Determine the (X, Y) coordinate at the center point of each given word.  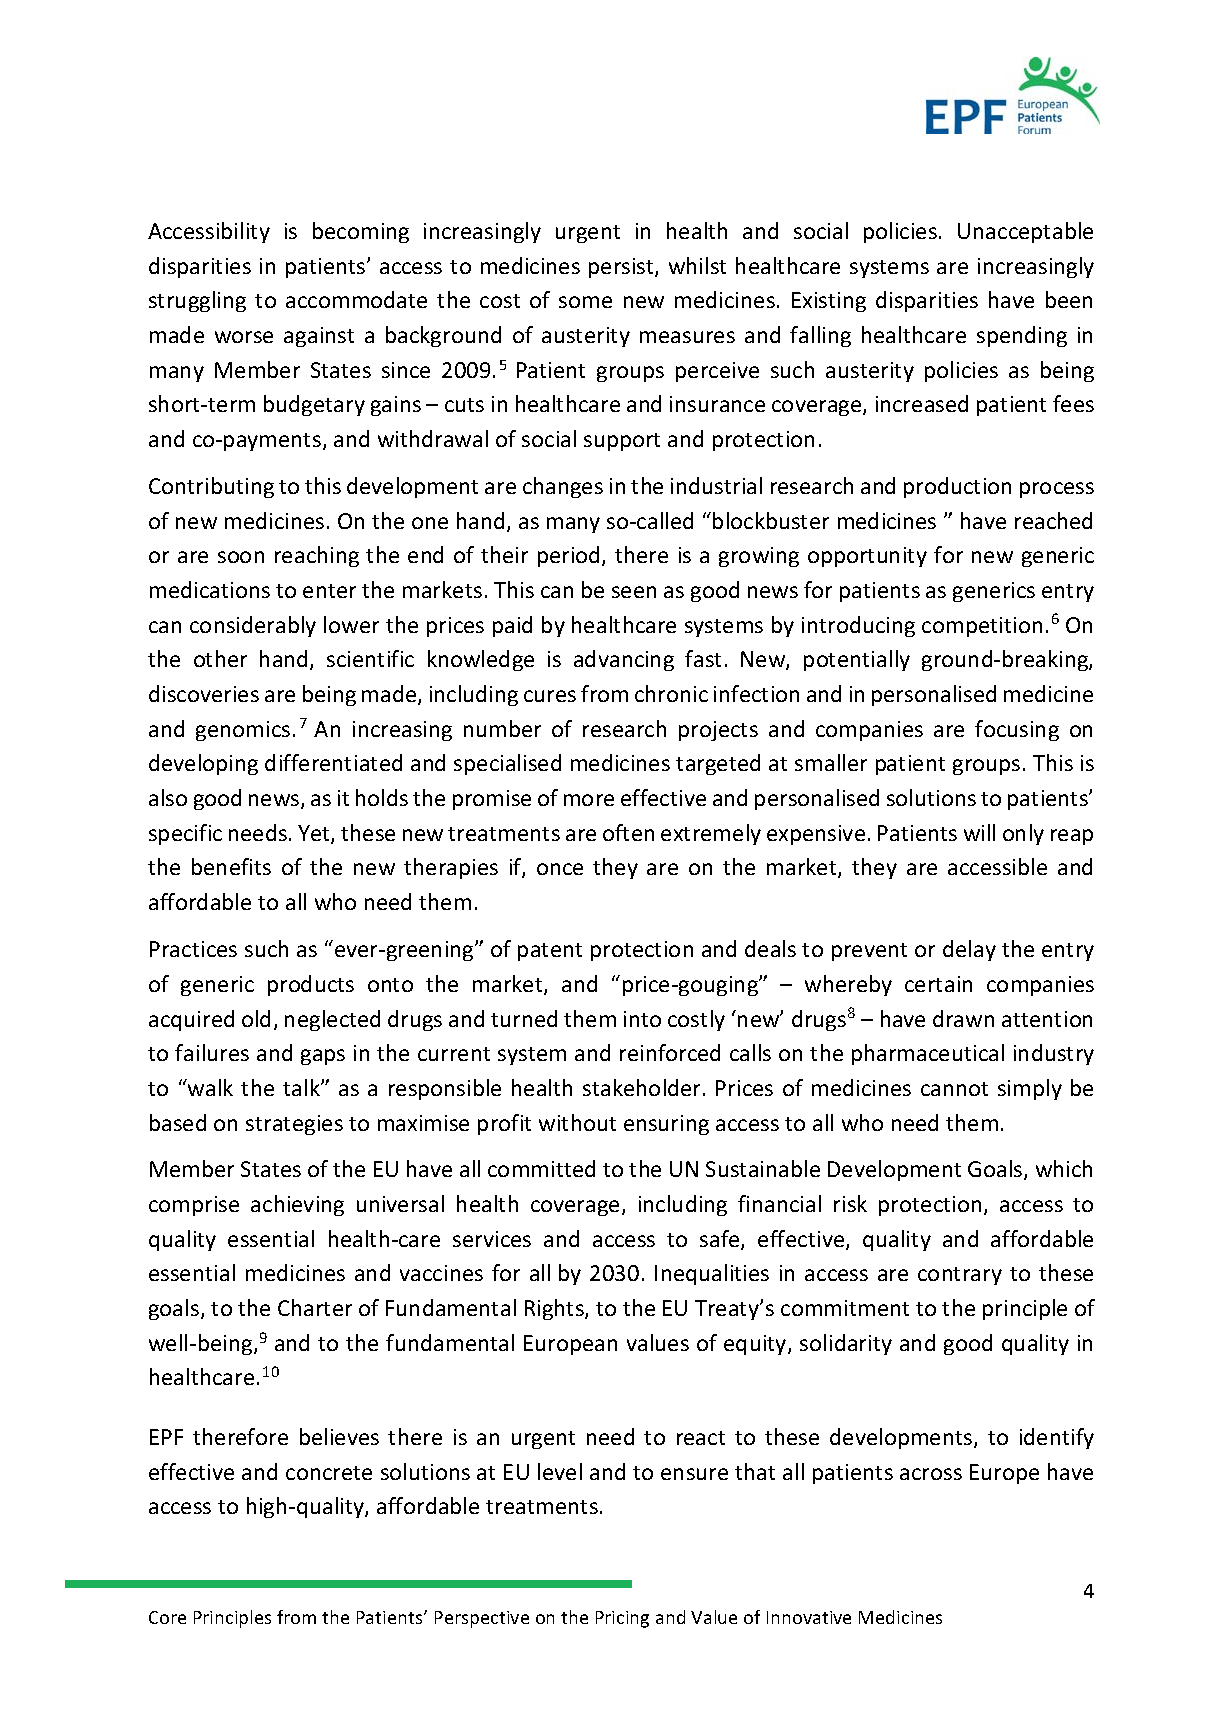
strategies (294, 1125)
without (577, 1122)
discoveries (204, 693)
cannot (954, 1089)
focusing (1017, 730)
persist (622, 268)
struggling (197, 301)
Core (167, 1617)
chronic (671, 693)
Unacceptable (1025, 232)
